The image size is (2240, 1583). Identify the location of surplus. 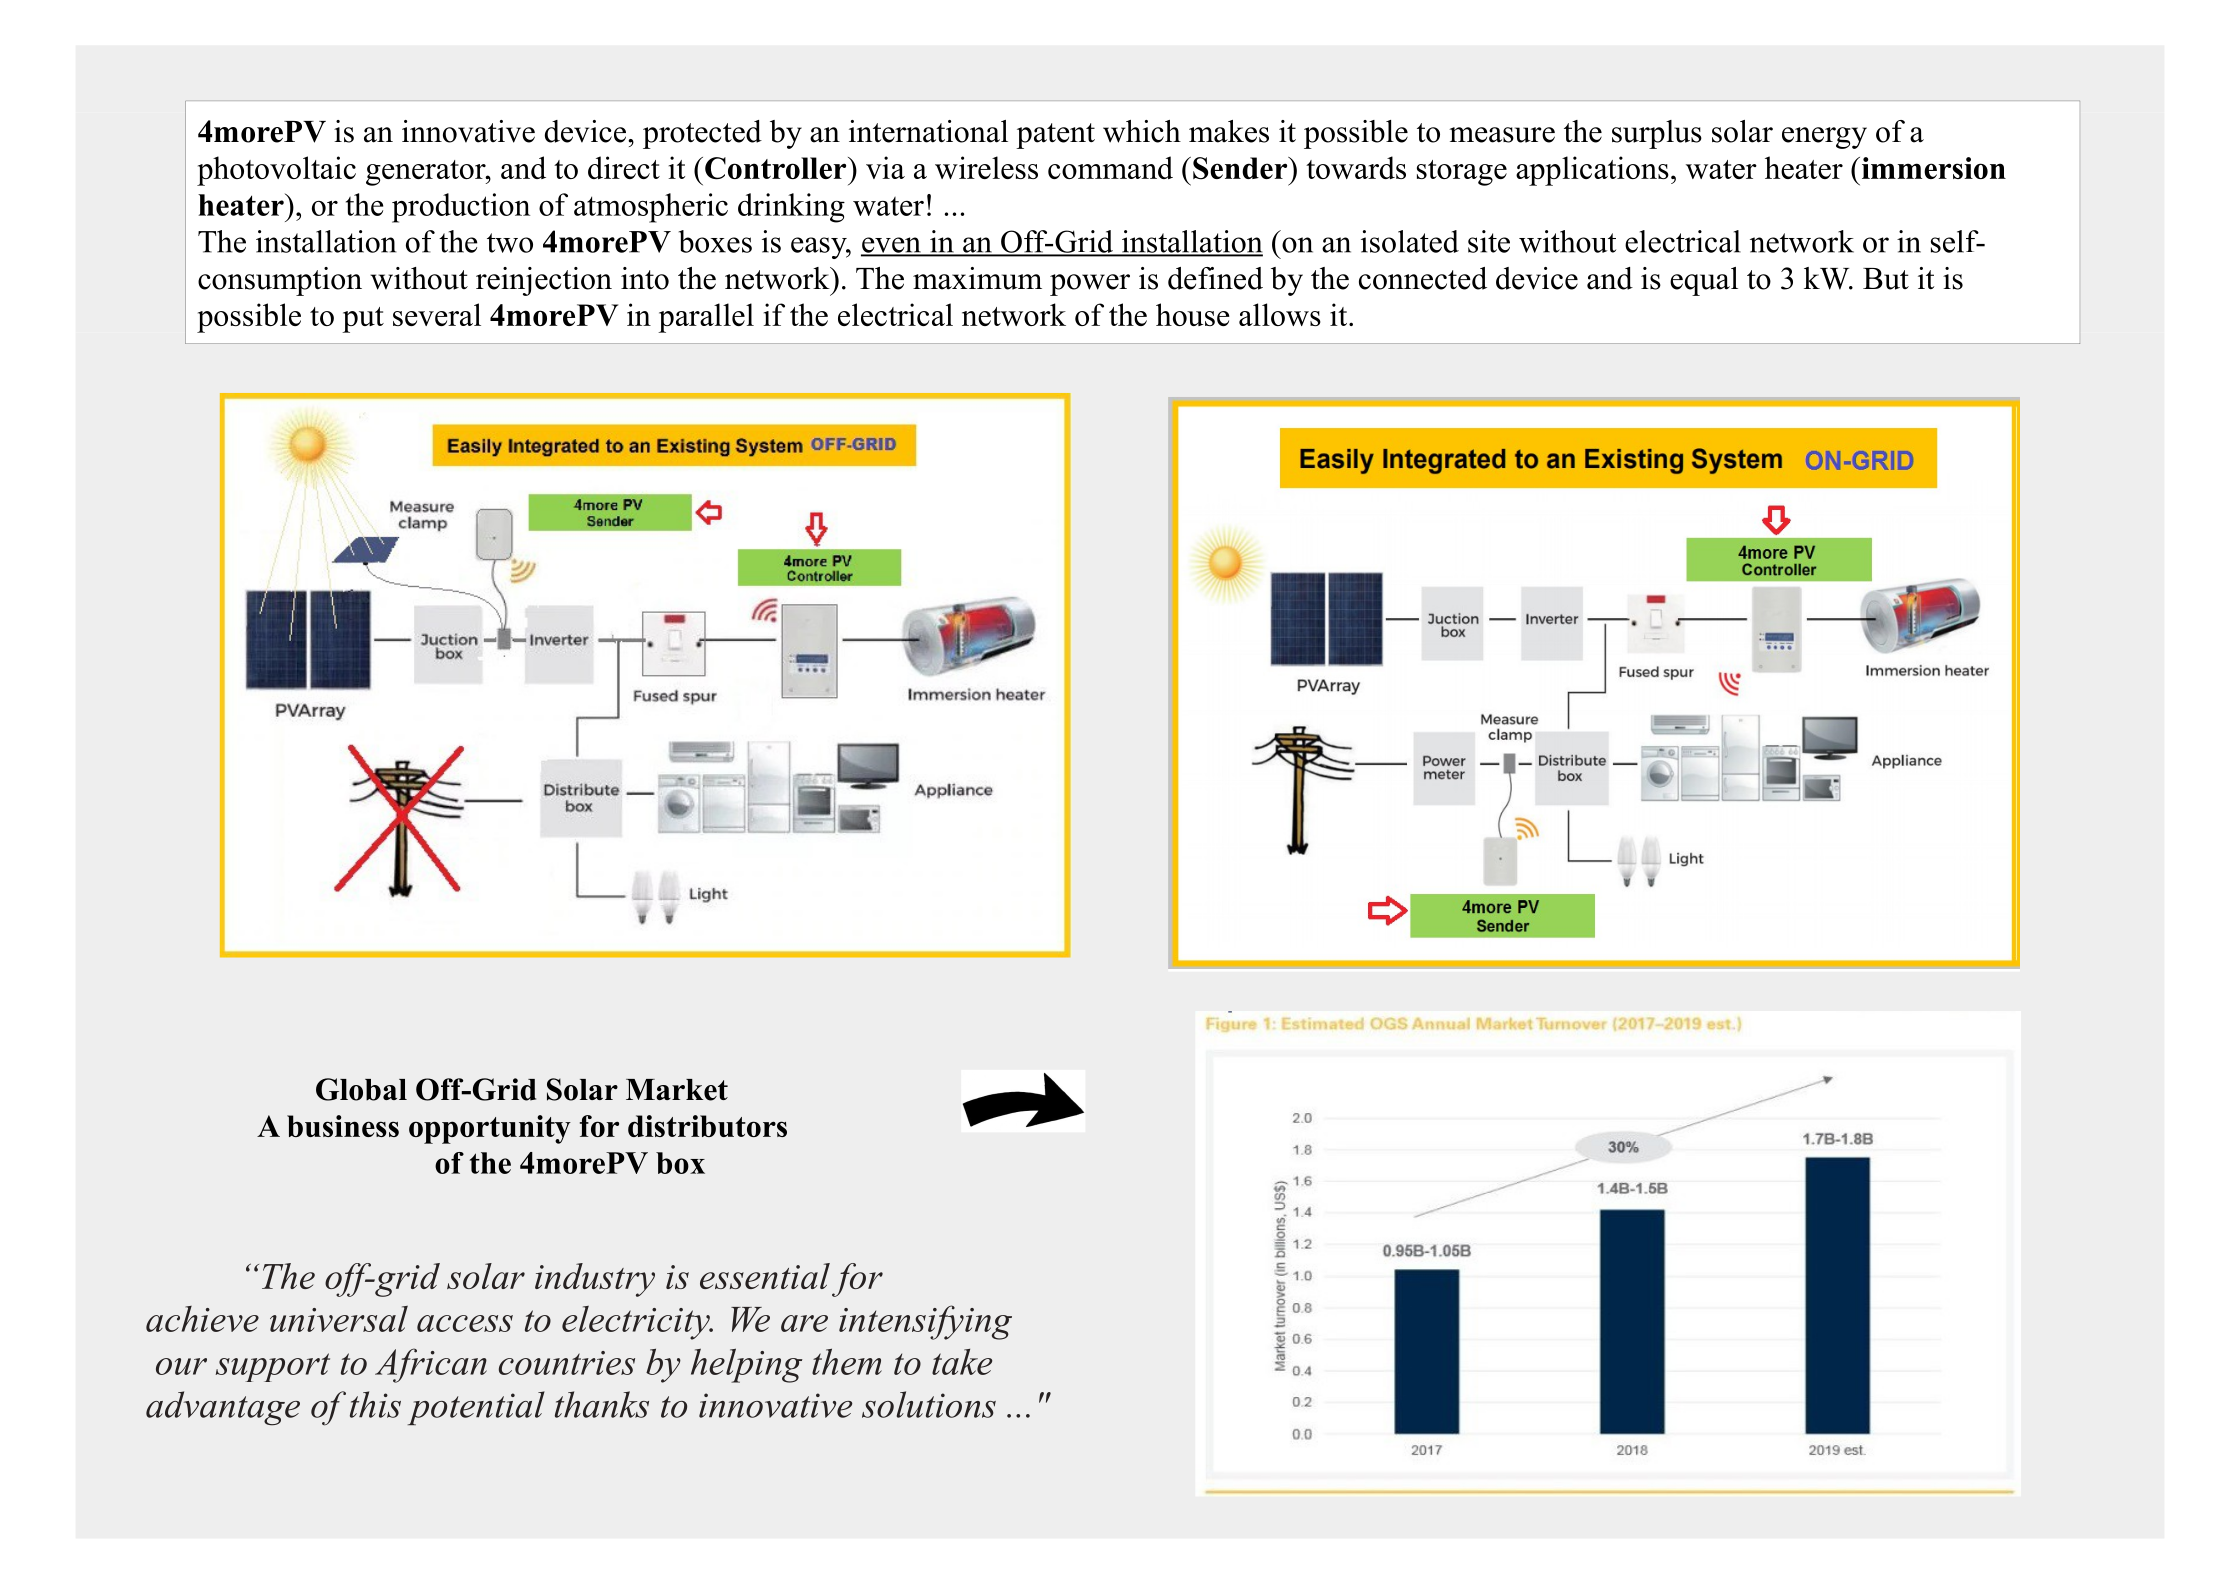
(1657, 134).
